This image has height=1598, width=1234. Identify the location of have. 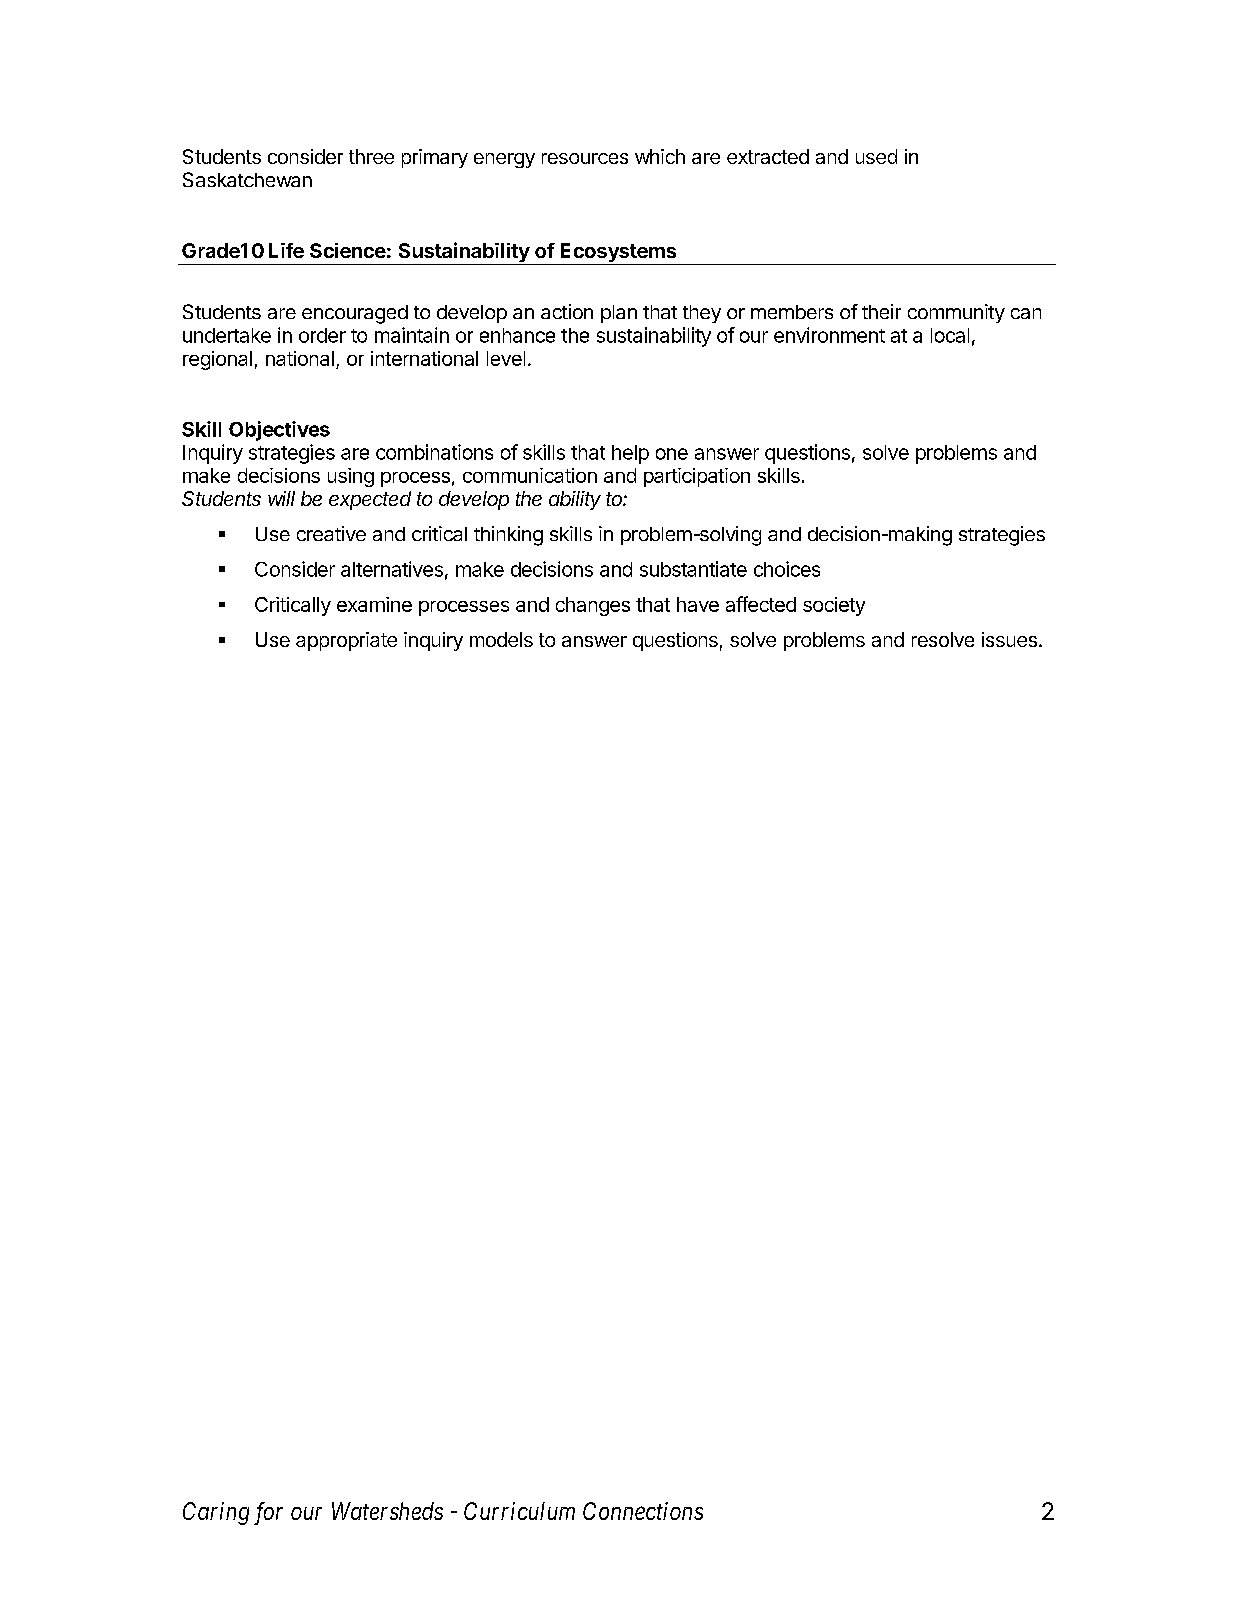
(698, 604).
